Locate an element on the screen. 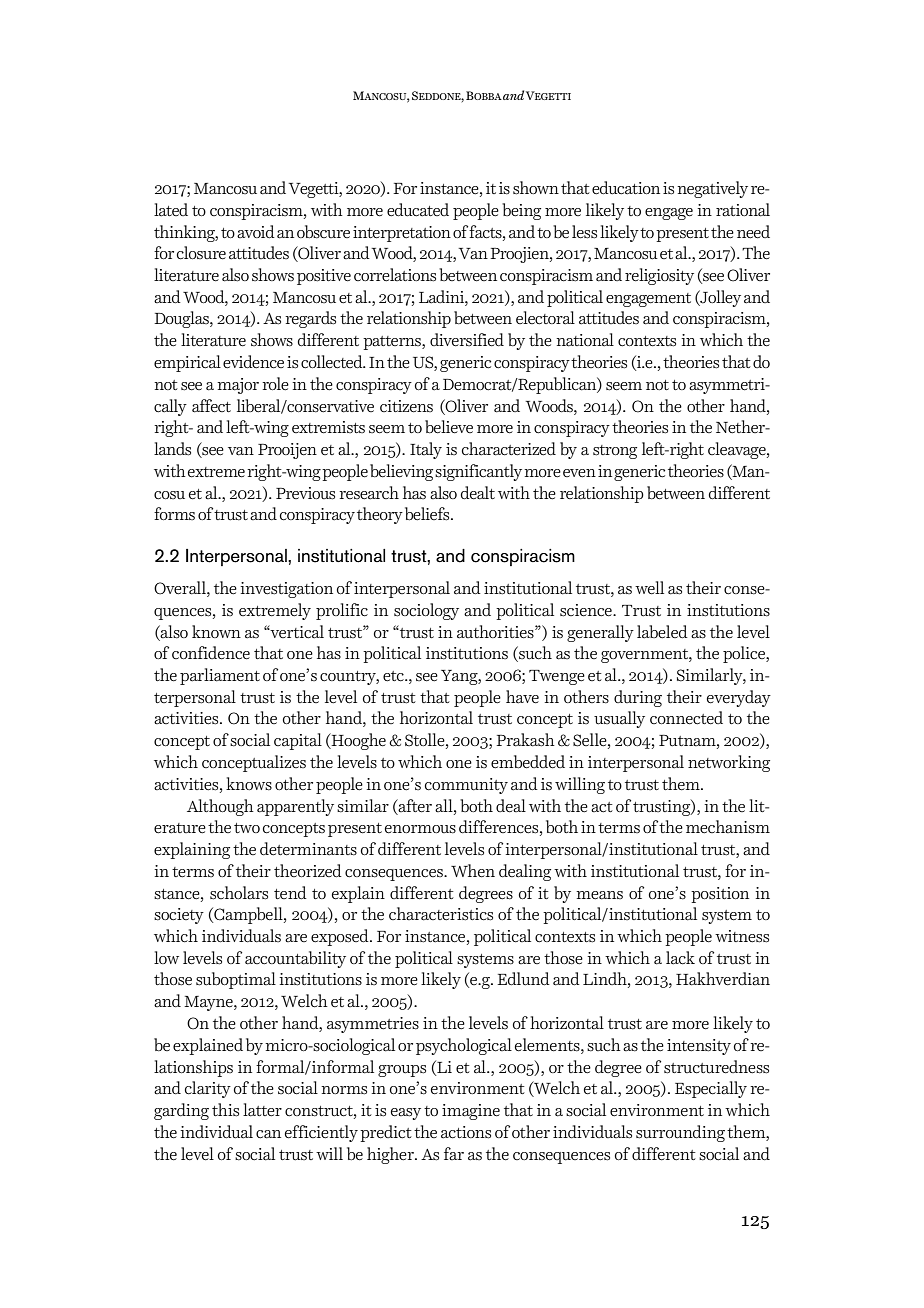  surrounding is located at coordinates (680, 1133).
